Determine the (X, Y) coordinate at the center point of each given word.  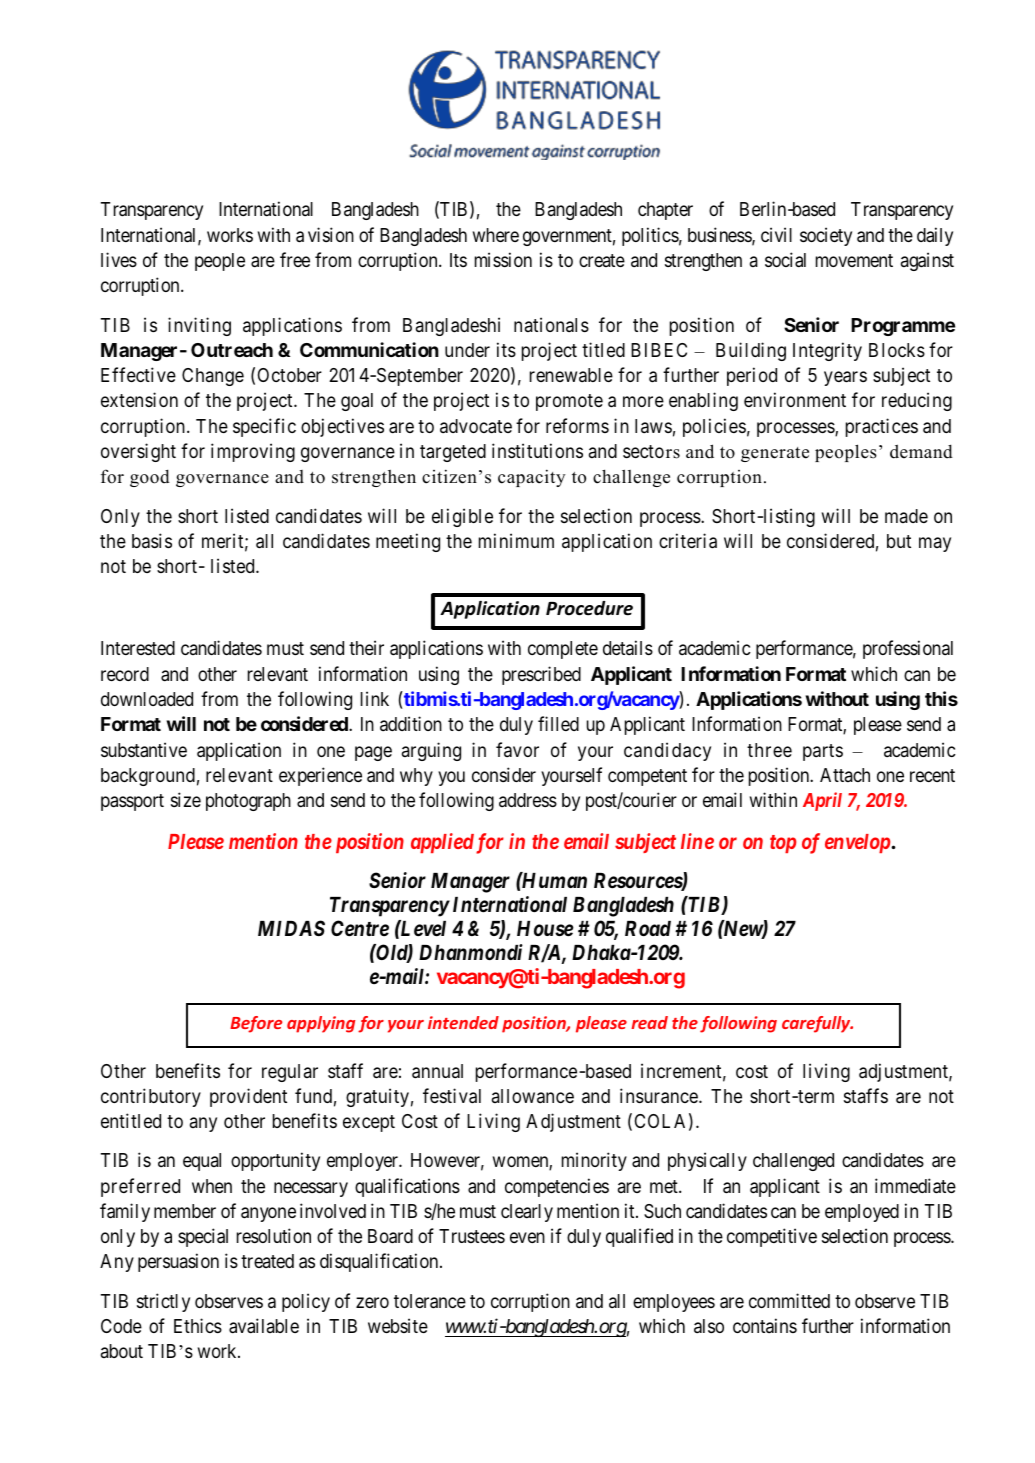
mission (503, 259)
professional (908, 649)
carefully (817, 1024)
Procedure (589, 608)
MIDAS (291, 928)
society (826, 236)
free (295, 259)
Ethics (198, 1325)
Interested (138, 648)
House (545, 929)
